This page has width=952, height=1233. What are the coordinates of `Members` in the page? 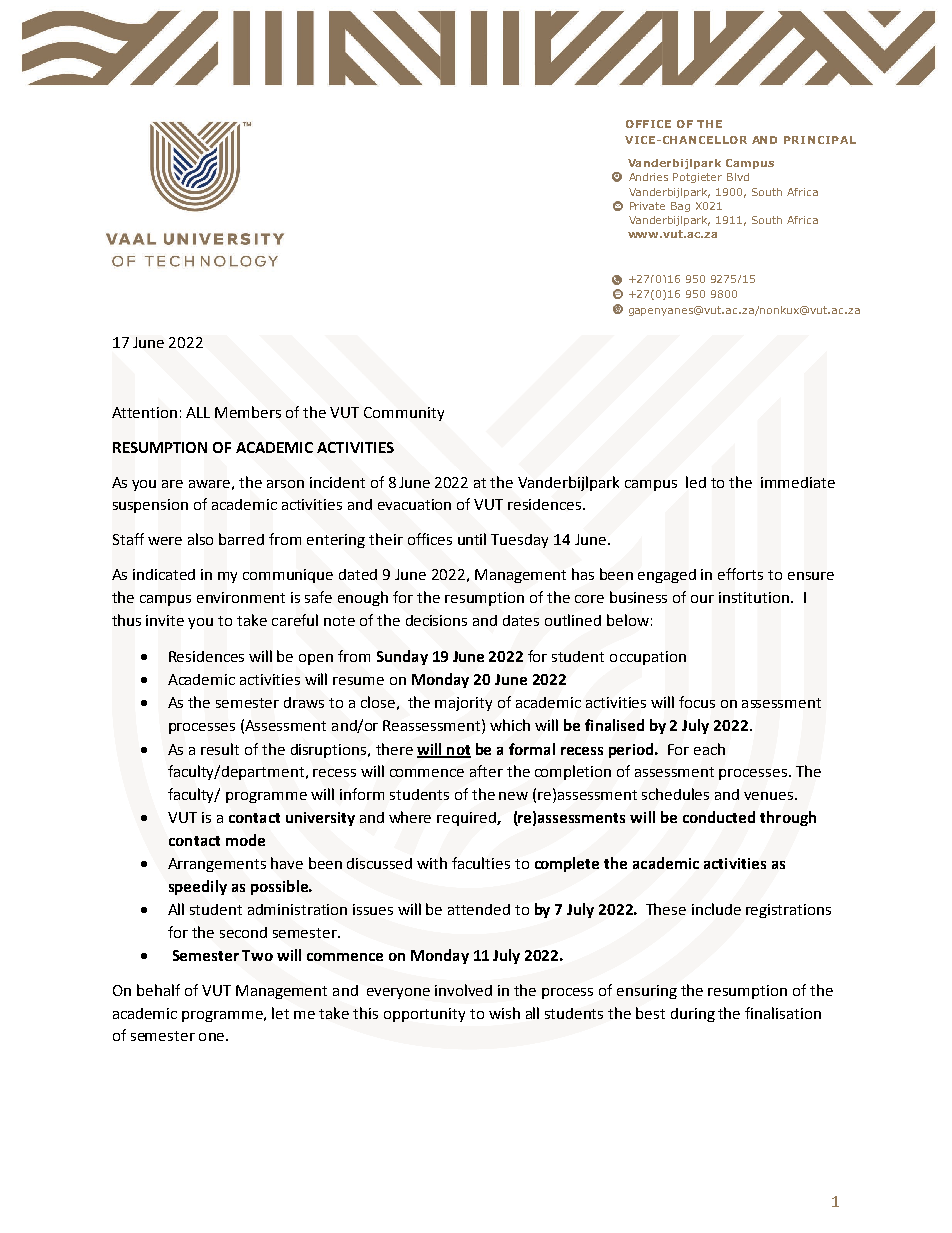 It's located at (248, 412).
